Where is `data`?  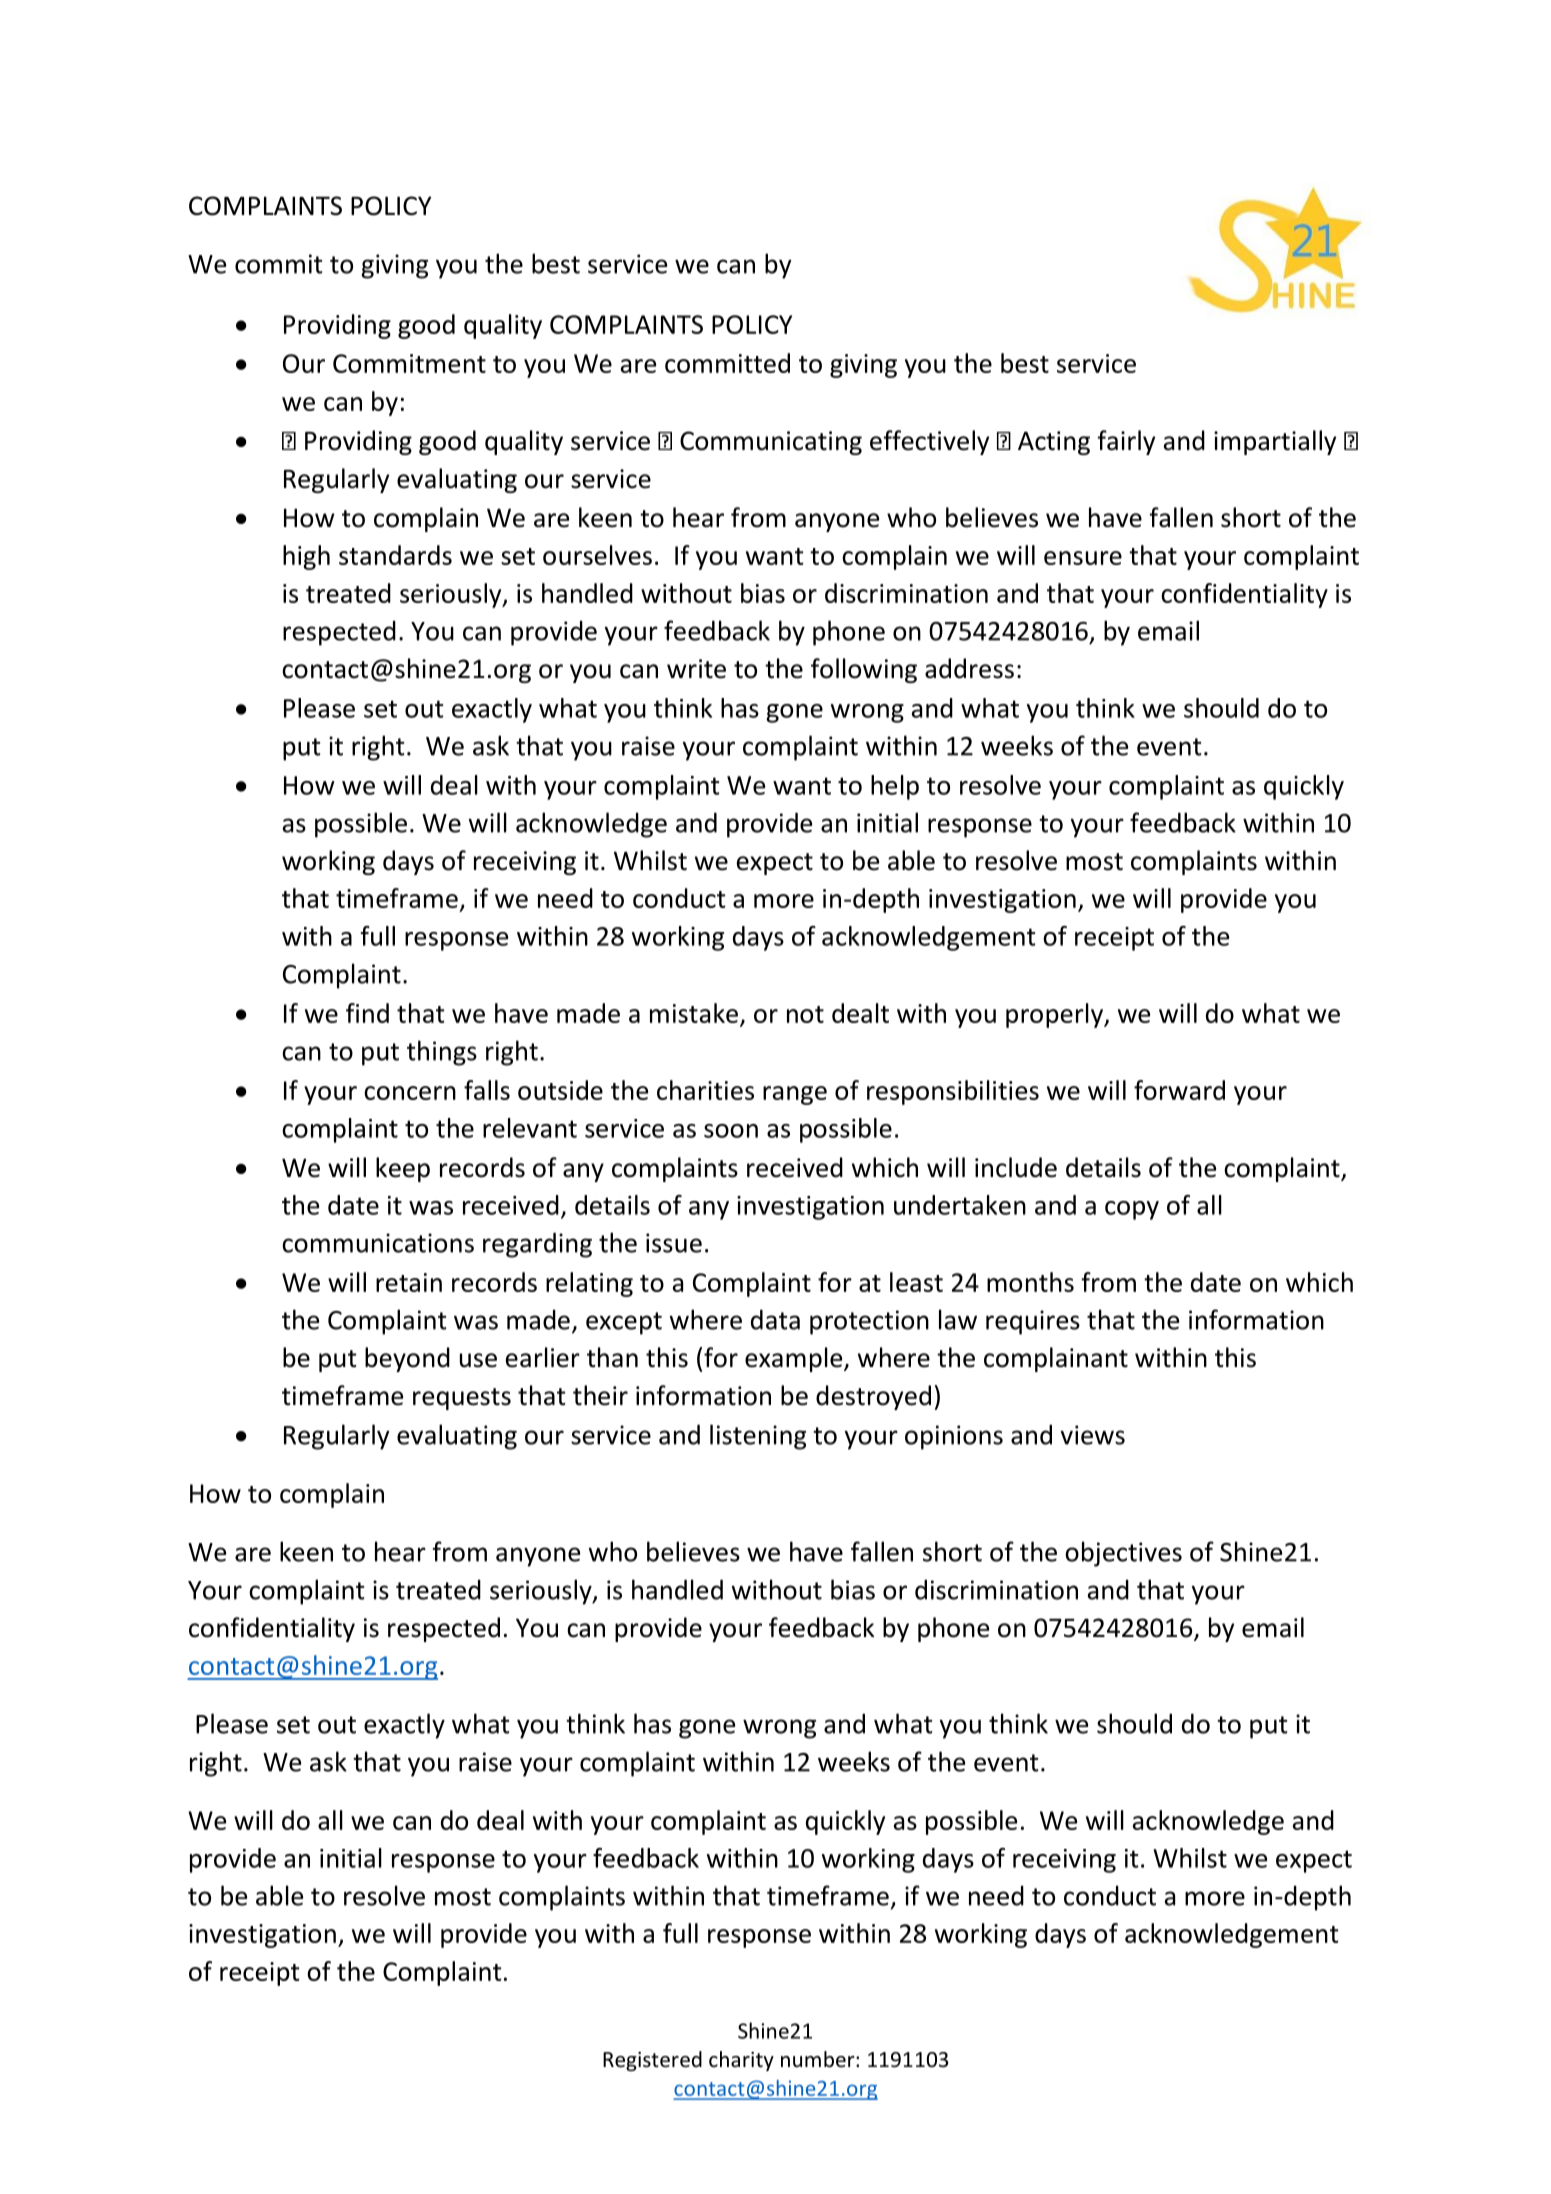 data is located at coordinates (775, 1319).
